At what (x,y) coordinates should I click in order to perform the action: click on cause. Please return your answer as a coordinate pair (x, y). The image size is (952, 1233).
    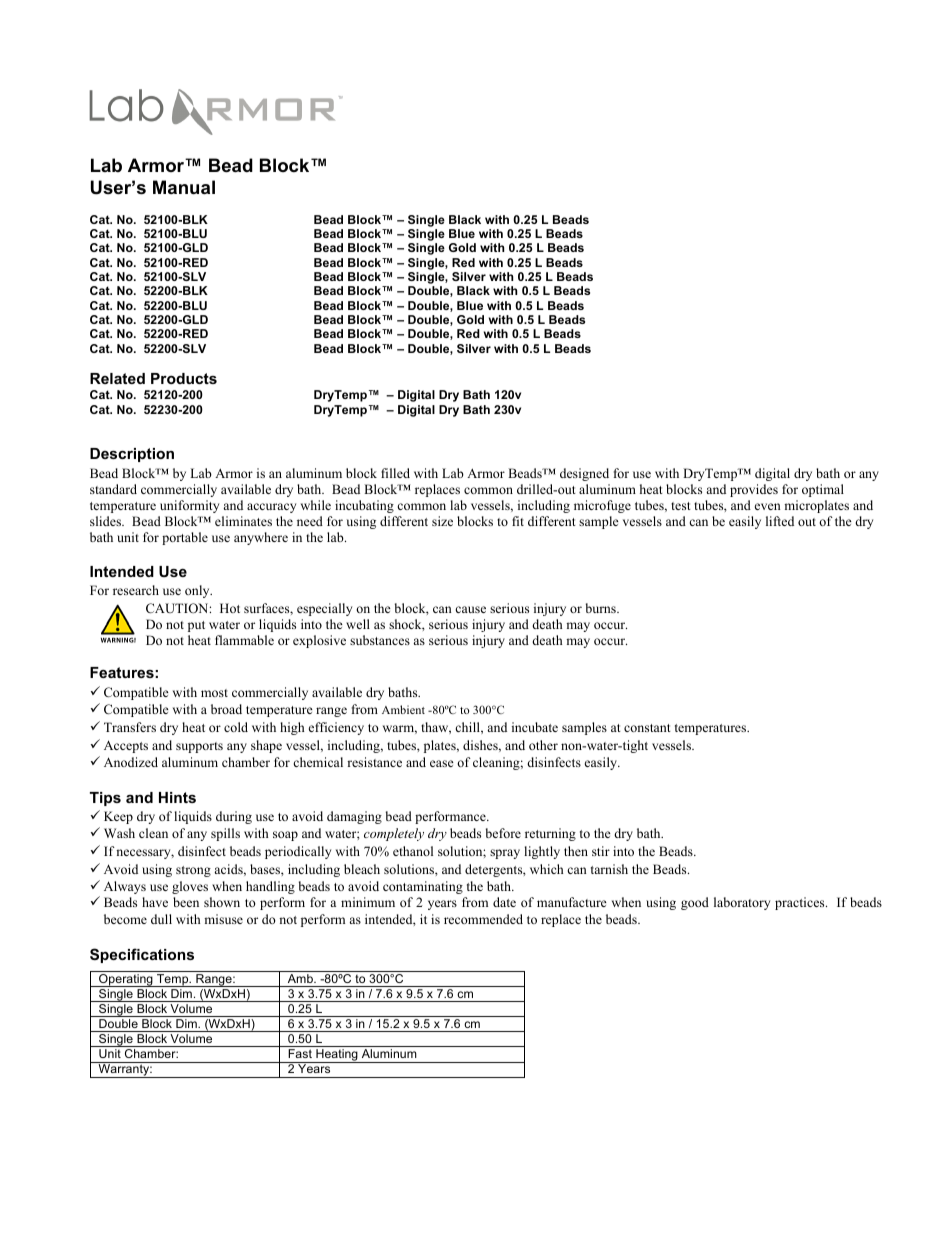
    Looking at the image, I should click on (470, 609).
